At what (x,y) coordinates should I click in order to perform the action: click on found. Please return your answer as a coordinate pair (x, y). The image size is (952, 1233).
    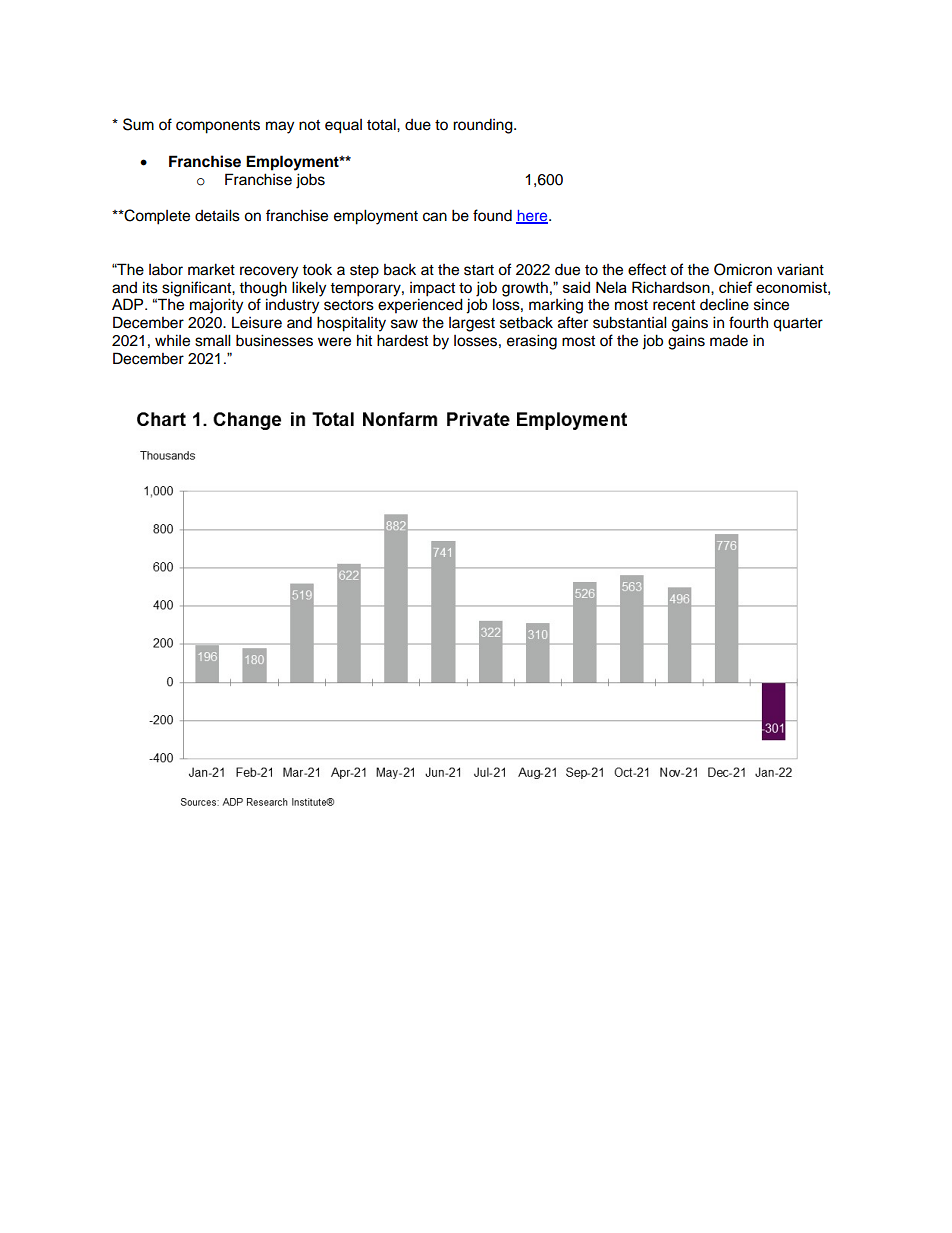
    Looking at the image, I should click on (492, 215).
